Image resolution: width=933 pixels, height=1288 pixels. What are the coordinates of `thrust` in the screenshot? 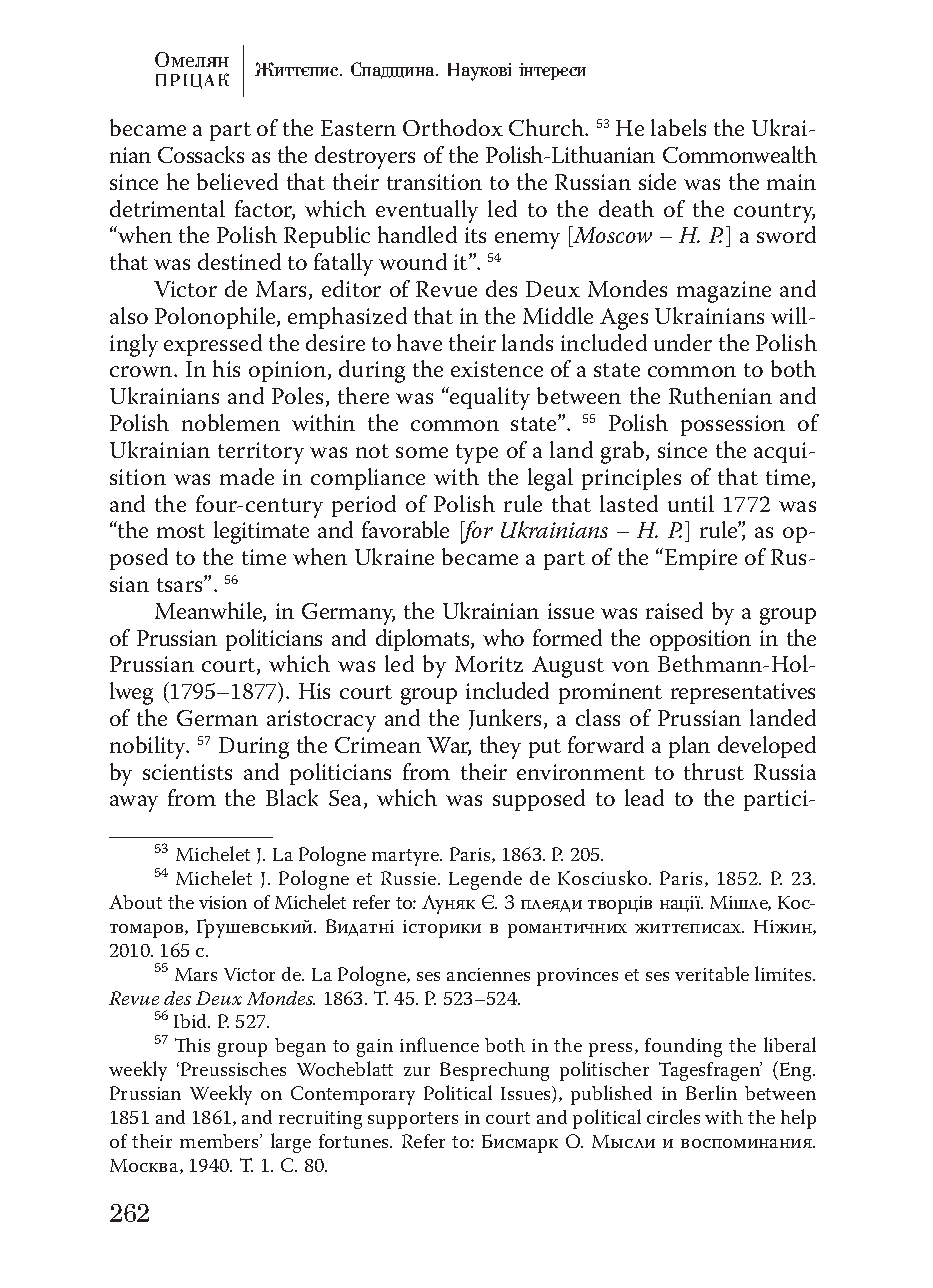 It's located at (714, 771).
